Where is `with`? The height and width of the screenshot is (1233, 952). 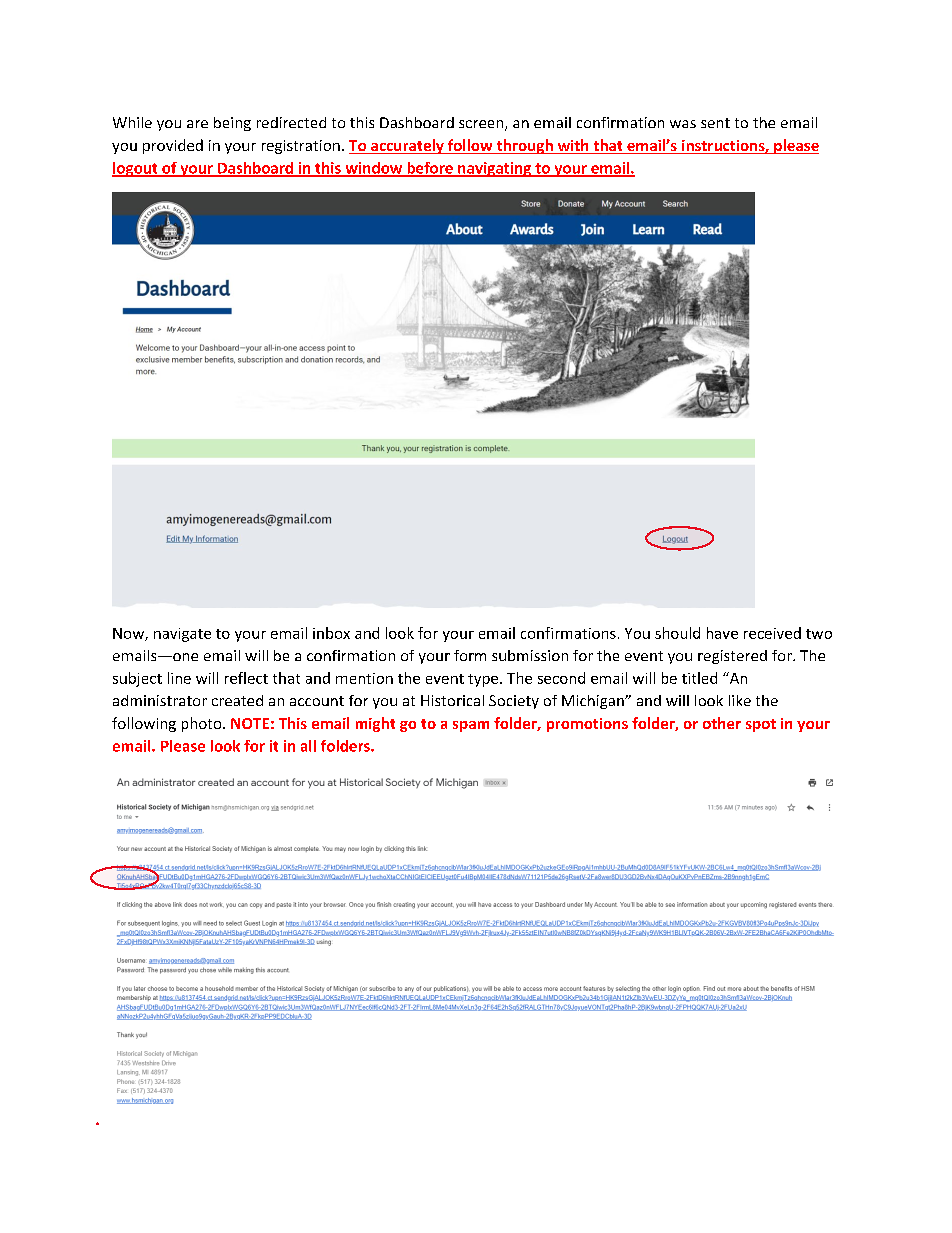 with is located at coordinates (573, 146).
